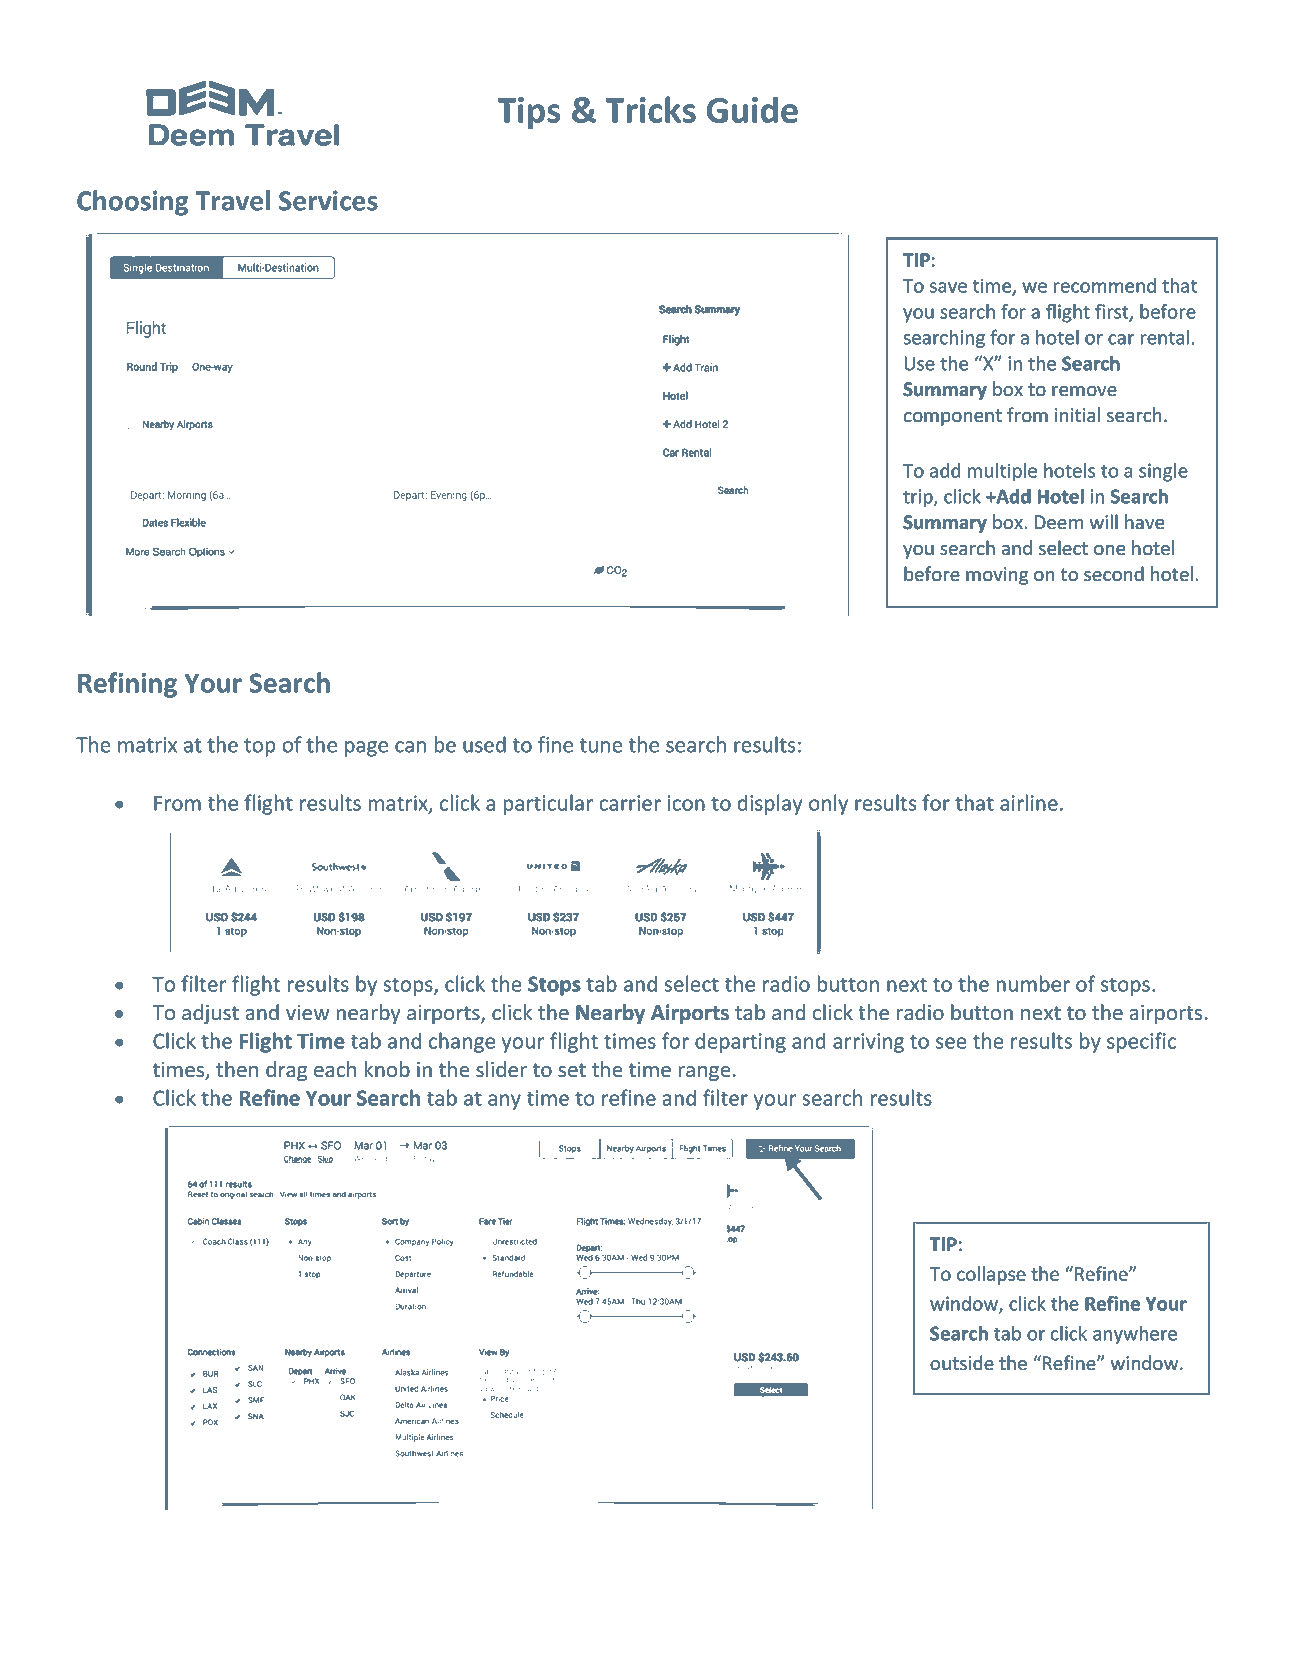  What do you see at coordinates (210, 1014) in the image?
I see `adjust` at bounding box center [210, 1014].
